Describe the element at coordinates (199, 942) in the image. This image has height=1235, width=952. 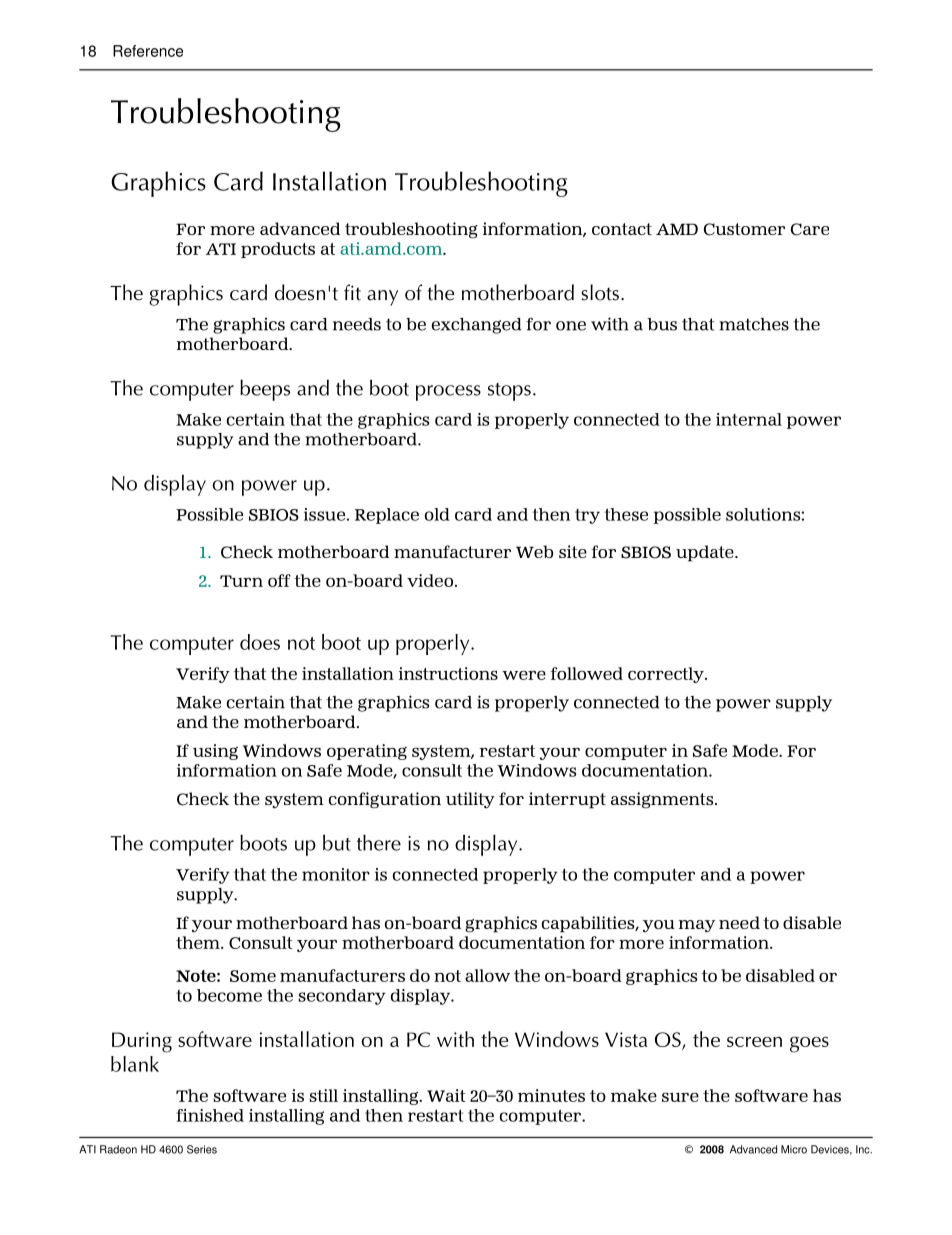
I see `them` at that location.
